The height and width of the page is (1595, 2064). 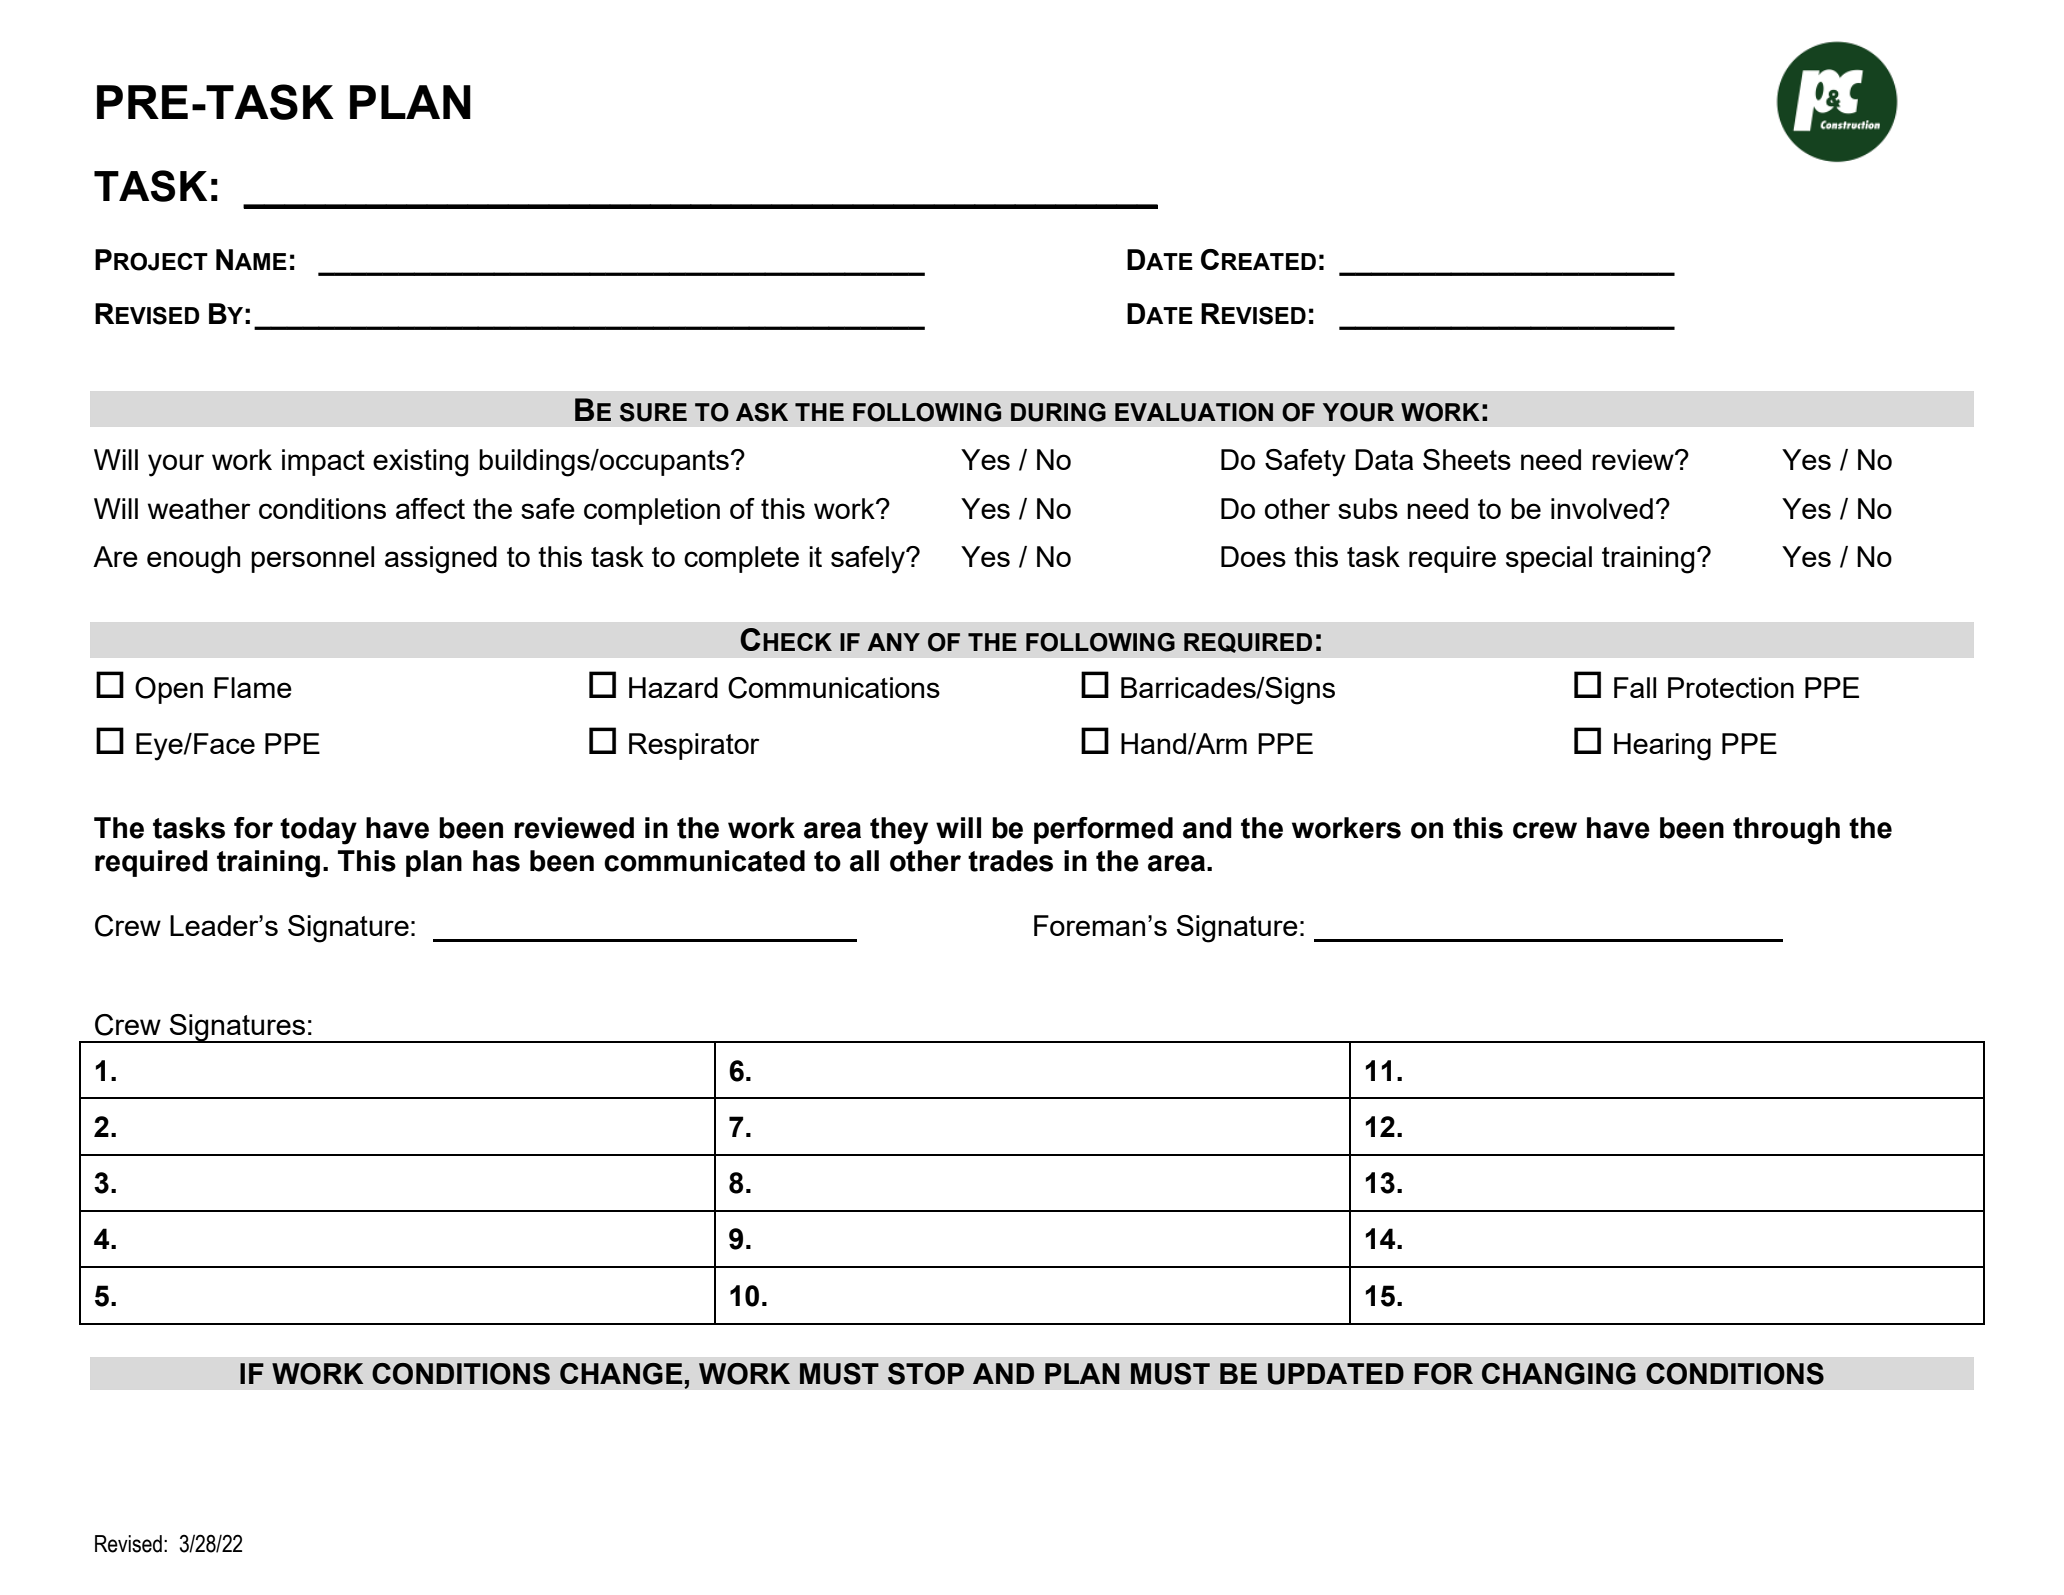 What do you see at coordinates (1010, 861) in the page?
I see `trades` at bounding box center [1010, 861].
